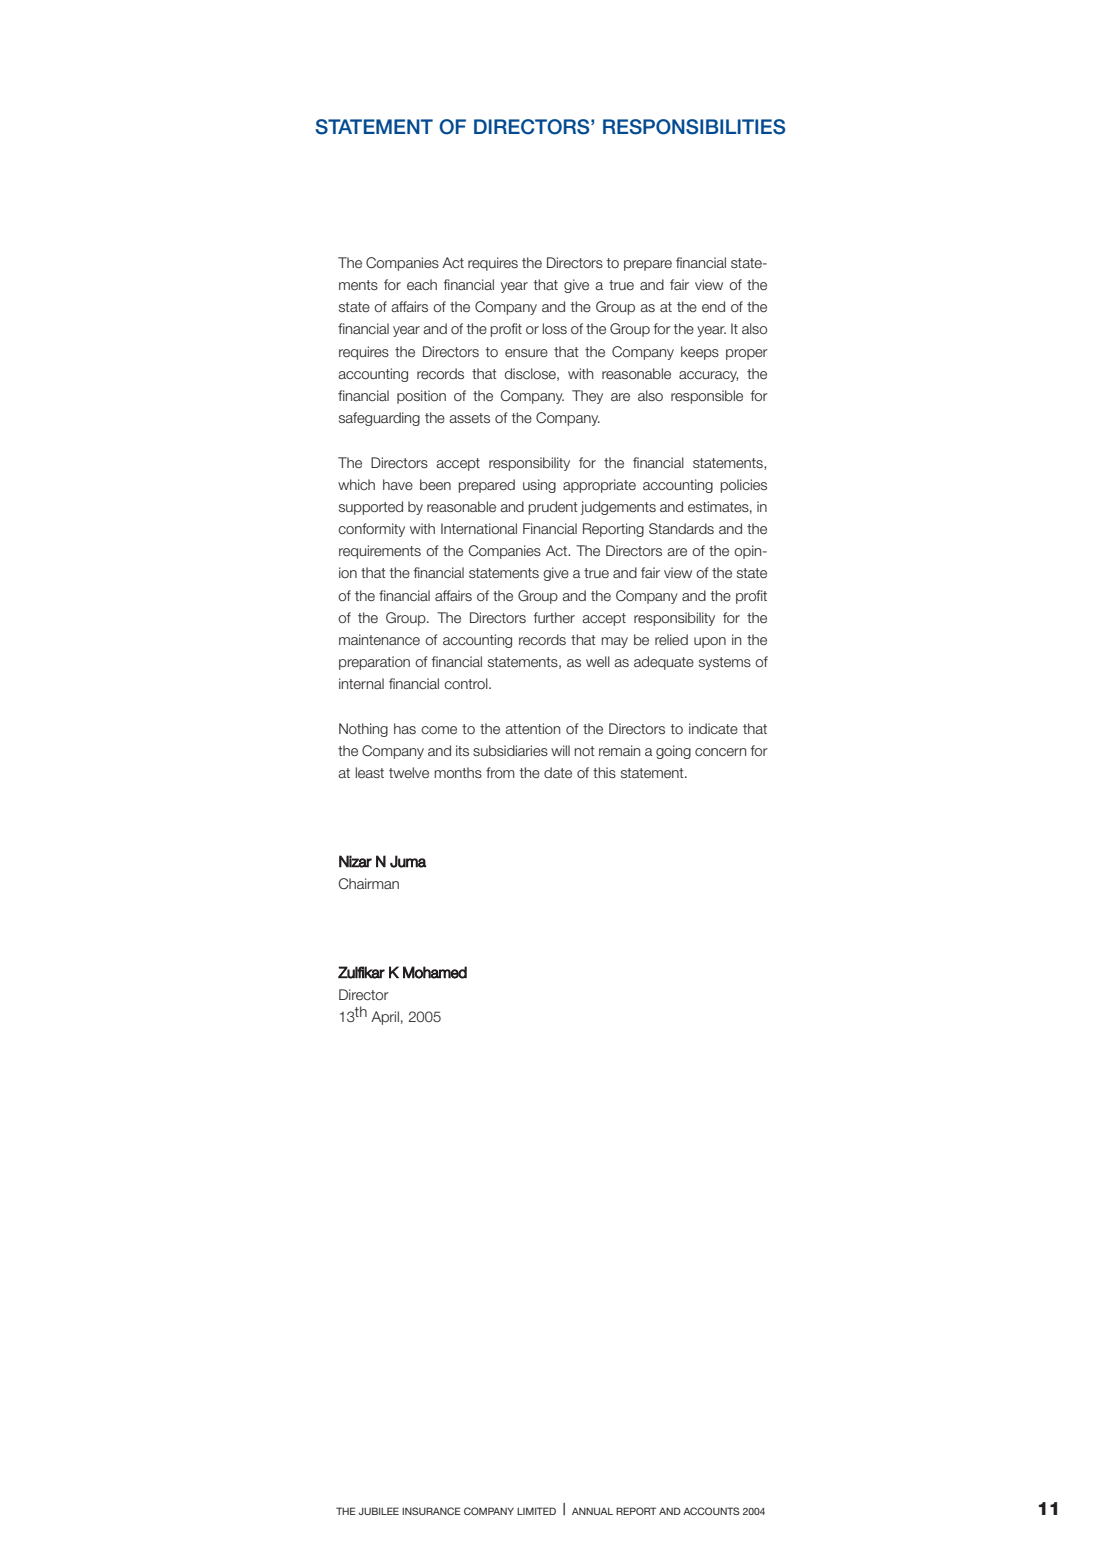 The height and width of the screenshot is (1557, 1101). I want to click on maintenance, so click(379, 639).
